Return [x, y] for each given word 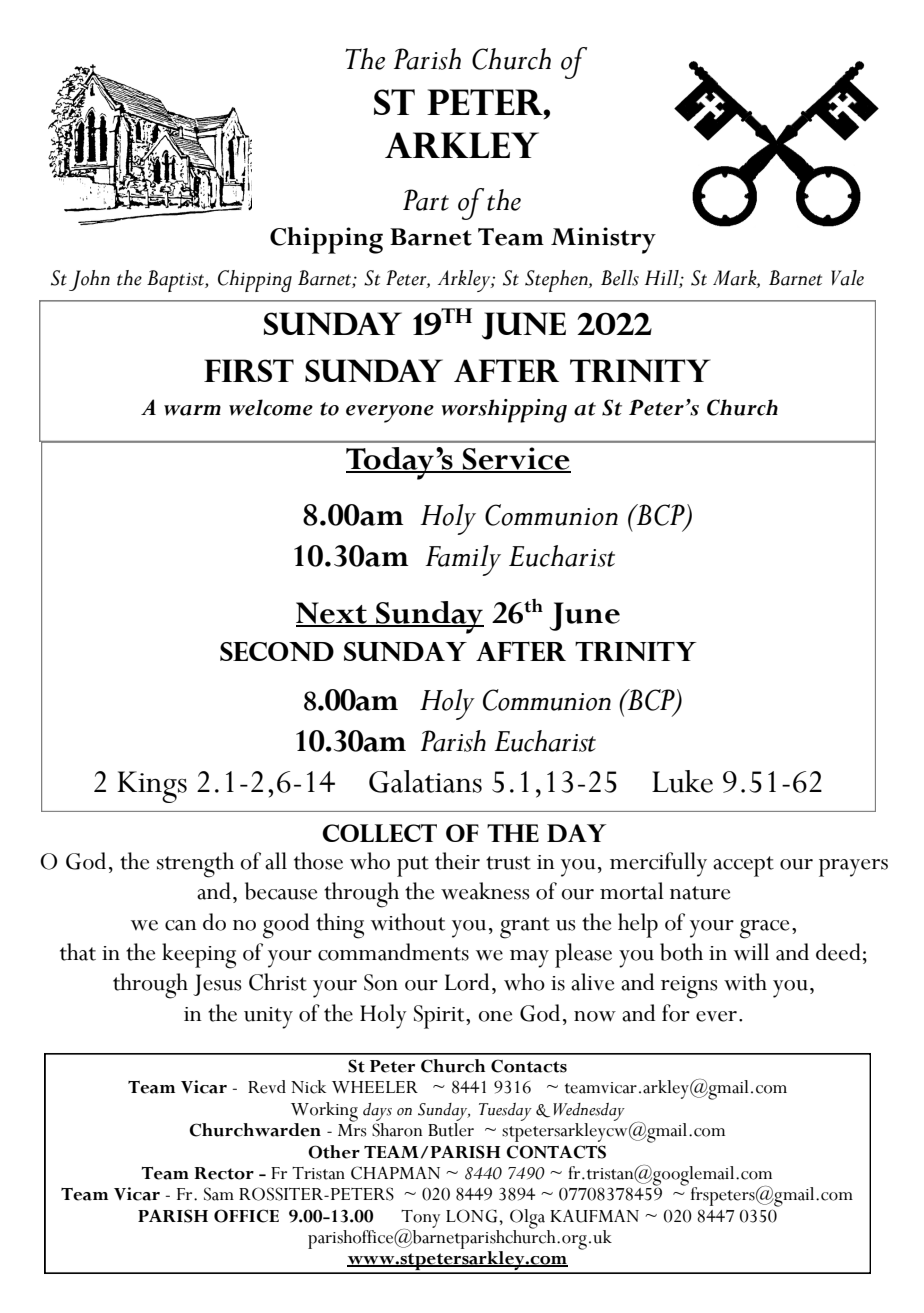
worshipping [504, 411]
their [457, 861]
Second [277, 651]
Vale [847, 278]
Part [426, 200]
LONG [473, 1216]
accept [743, 866]
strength [195, 865]
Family [463, 560]
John [89, 280]
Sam [219, 1194]
